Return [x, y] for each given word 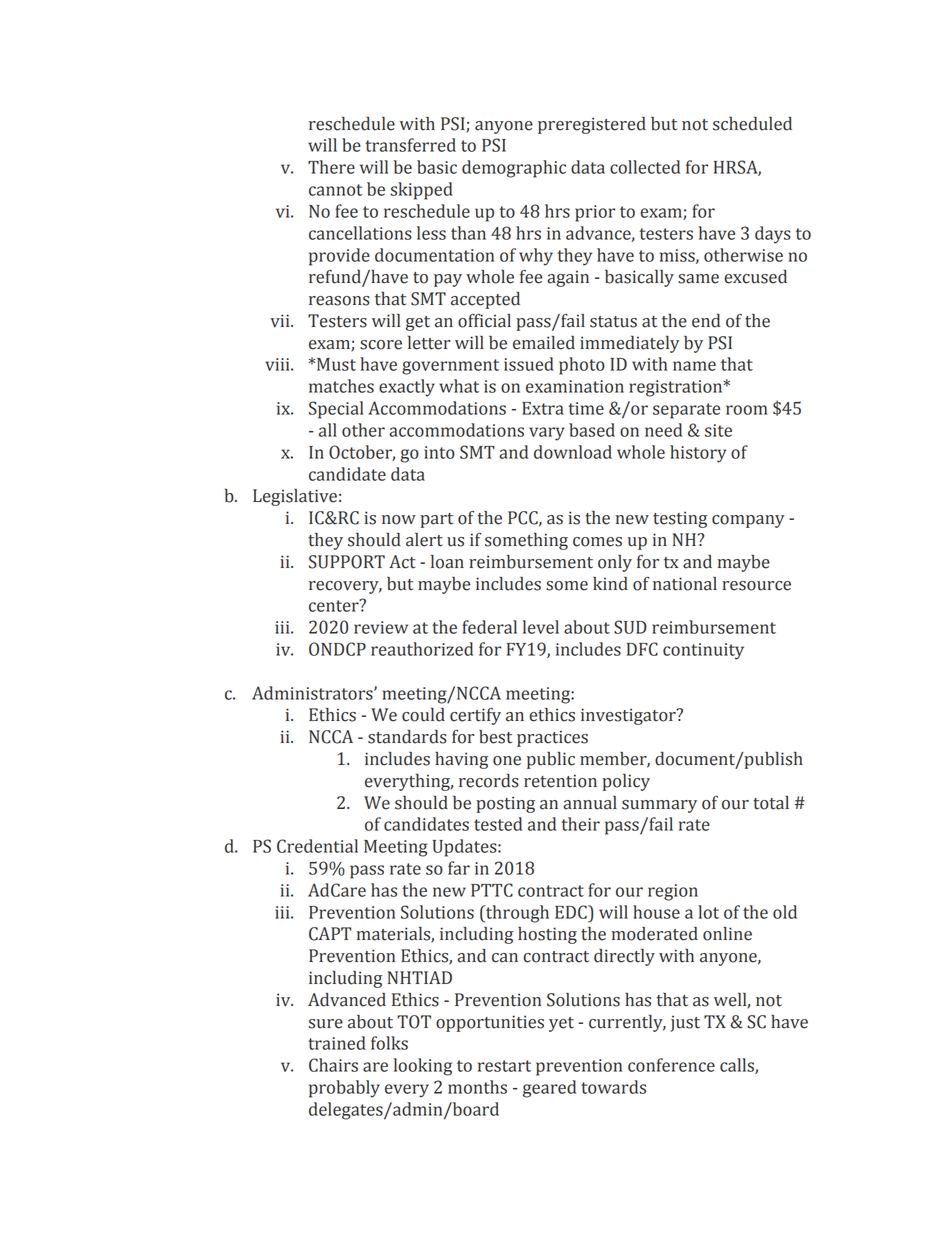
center [335, 605]
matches [341, 386]
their [580, 824]
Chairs [333, 1065]
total [771, 803]
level [541, 627]
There [331, 167]
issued [529, 364]
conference [671, 1065]
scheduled [752, 124]
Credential [317, 846]
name [694, 366]
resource [756, 586]
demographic [514, 169]
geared [549, 1089]
